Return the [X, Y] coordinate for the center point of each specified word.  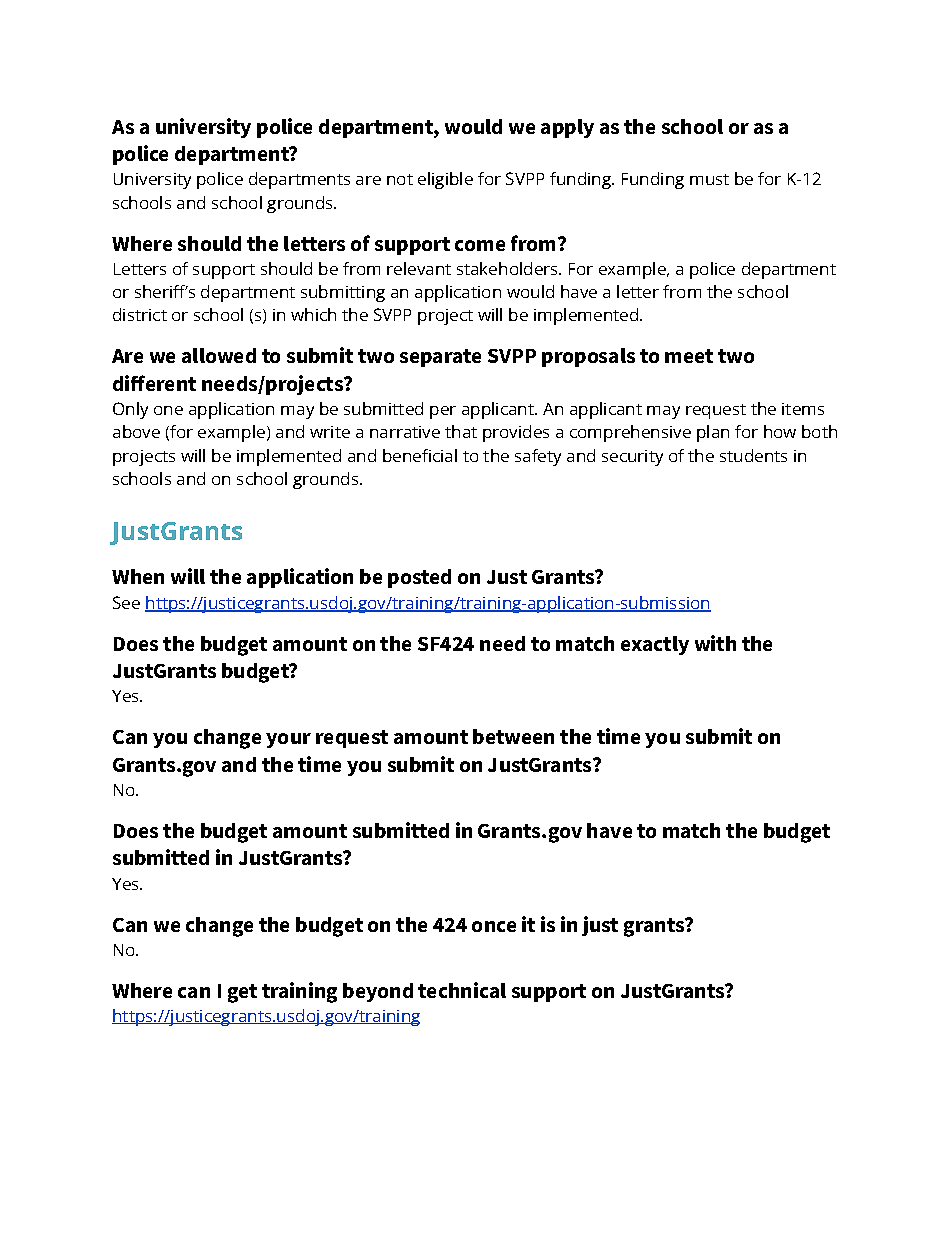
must [709, 179]
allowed [219, 355]
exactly [655, 645]
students [753, 455]
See [126, 602]
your [288, 740]
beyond [378, 992]
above [136, 431]
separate [440, 358]
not [400, 179]
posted [419, 578]
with [715, 643]
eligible [445, 180]
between [513, 736]
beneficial [420, 455]
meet [689, 356]
